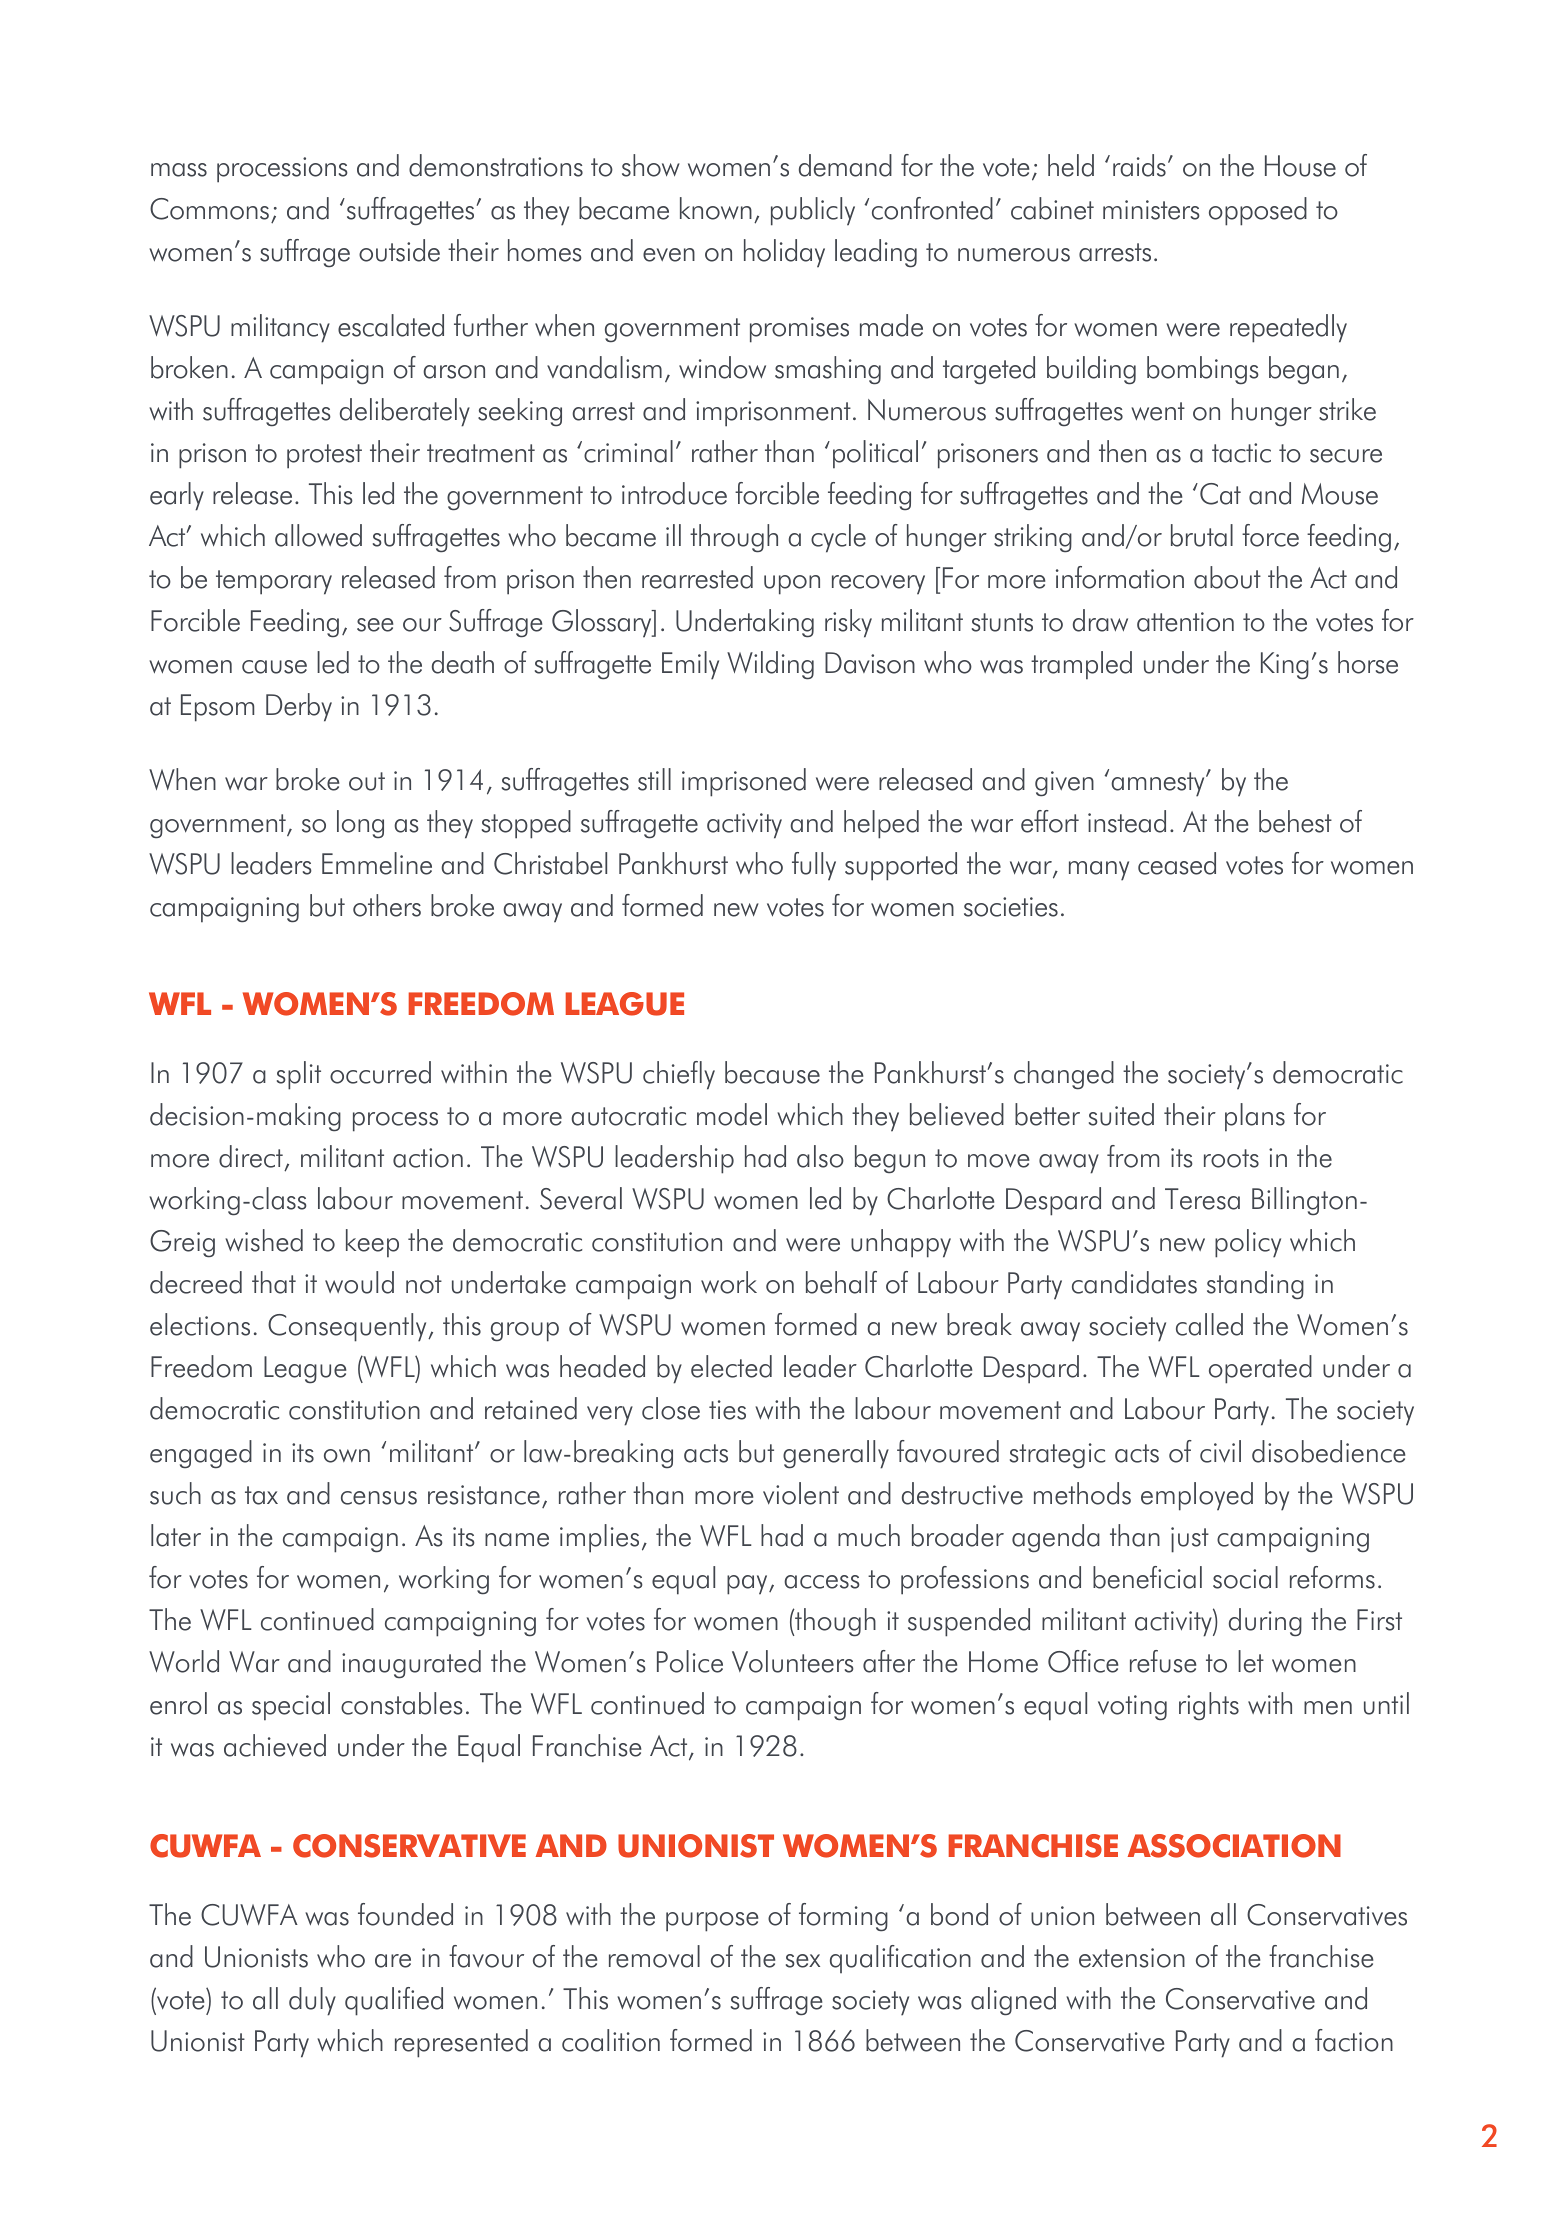 The width and height of the image is (1565, 2214). Describe the element at coordinates (732, 1114) in the image. I see `model` at that location.
